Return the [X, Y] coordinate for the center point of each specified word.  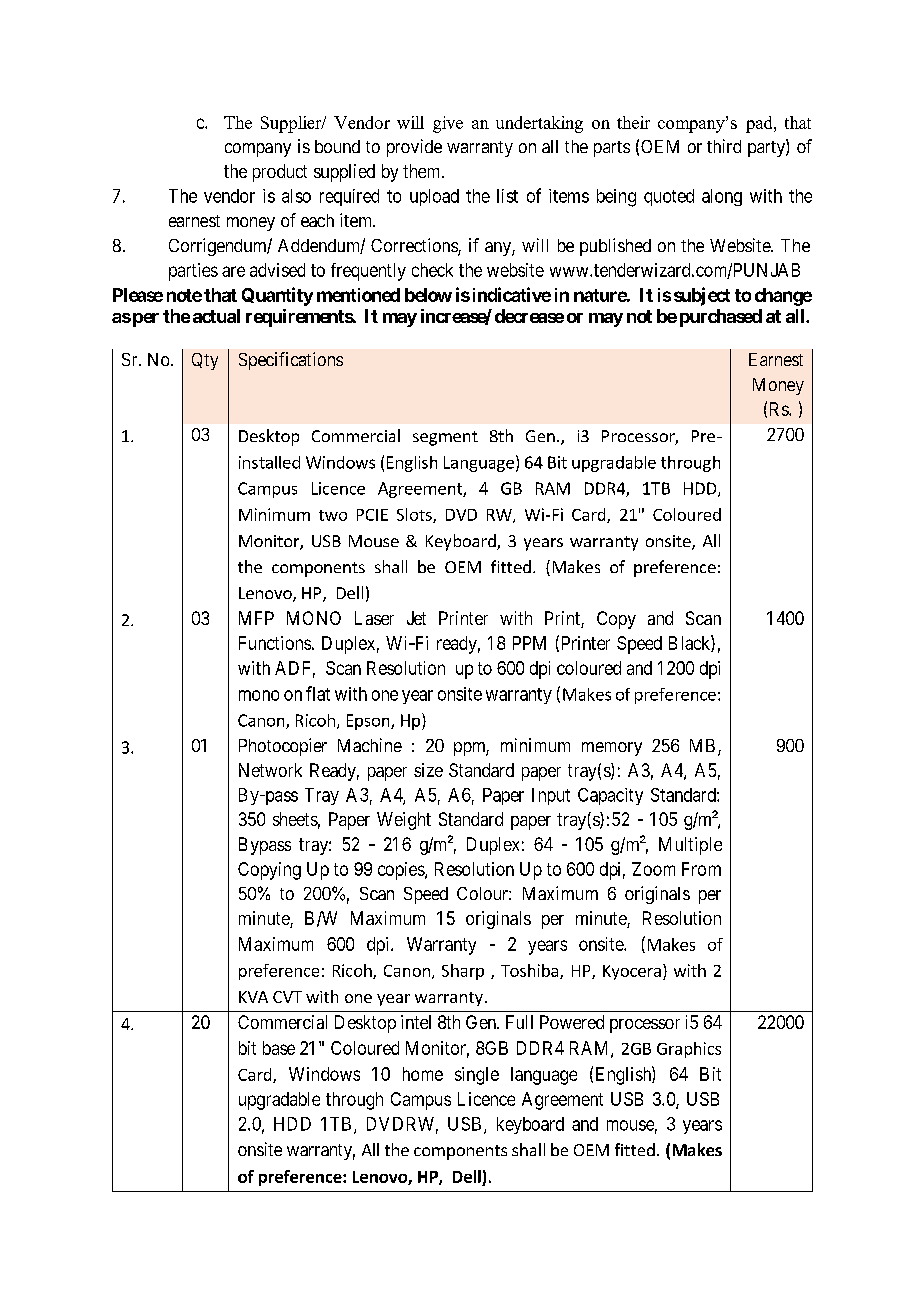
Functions [275, 643]
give [448, 124]
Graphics [689, 1050]
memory [612, 749]
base [279, 1048]
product [280, 173]
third [724, 146]
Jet [416, 618]
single [477, 1076]
